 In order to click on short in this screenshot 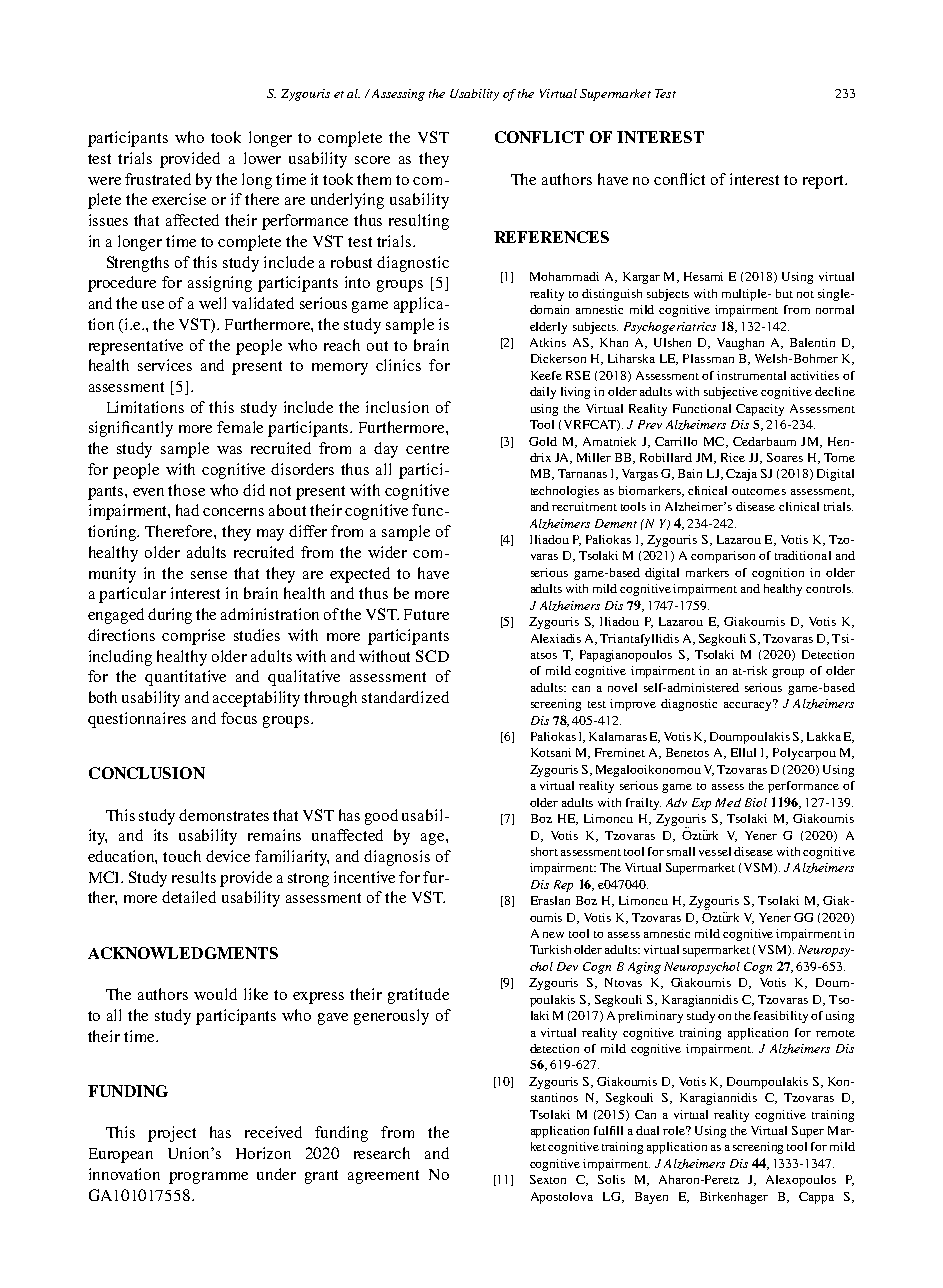, I will do `click(544, 851)`.
